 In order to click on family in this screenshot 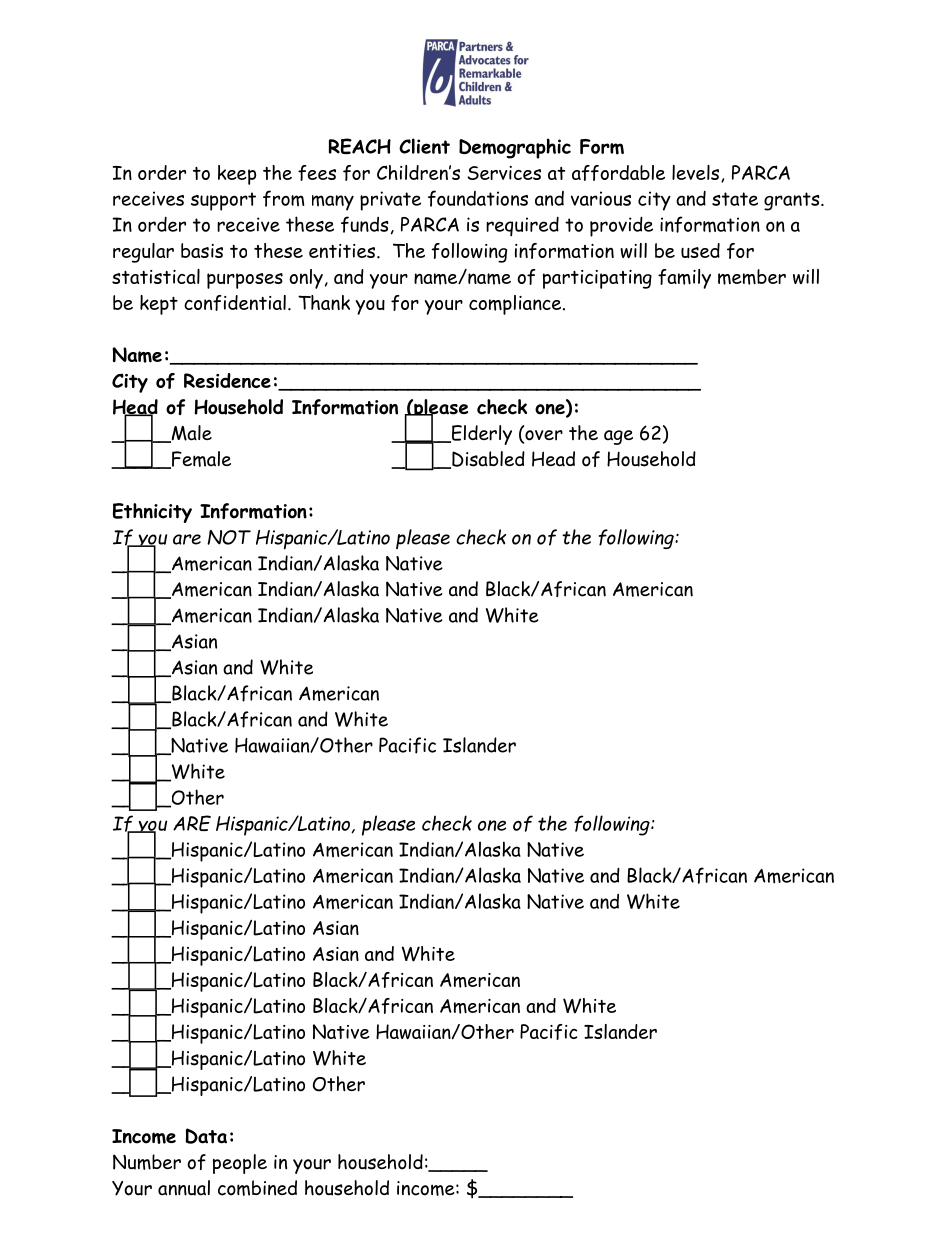, I will do `click(684, 279)`.
